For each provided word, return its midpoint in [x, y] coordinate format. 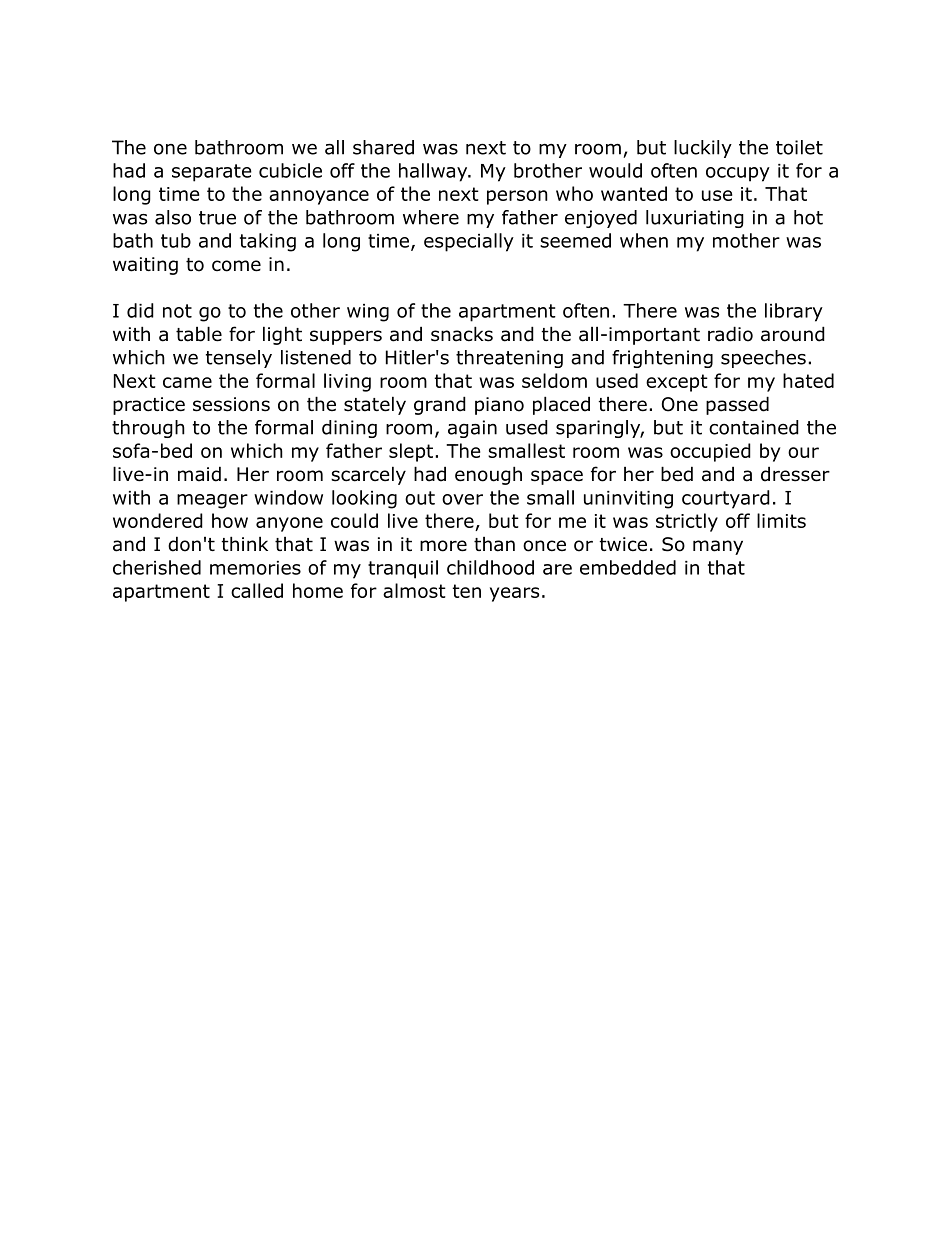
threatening [509, 359]
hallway [434, 172]
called [257, 590]
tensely [239, 359]
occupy [738, 174]
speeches [763, 359]
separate [212, 173]
